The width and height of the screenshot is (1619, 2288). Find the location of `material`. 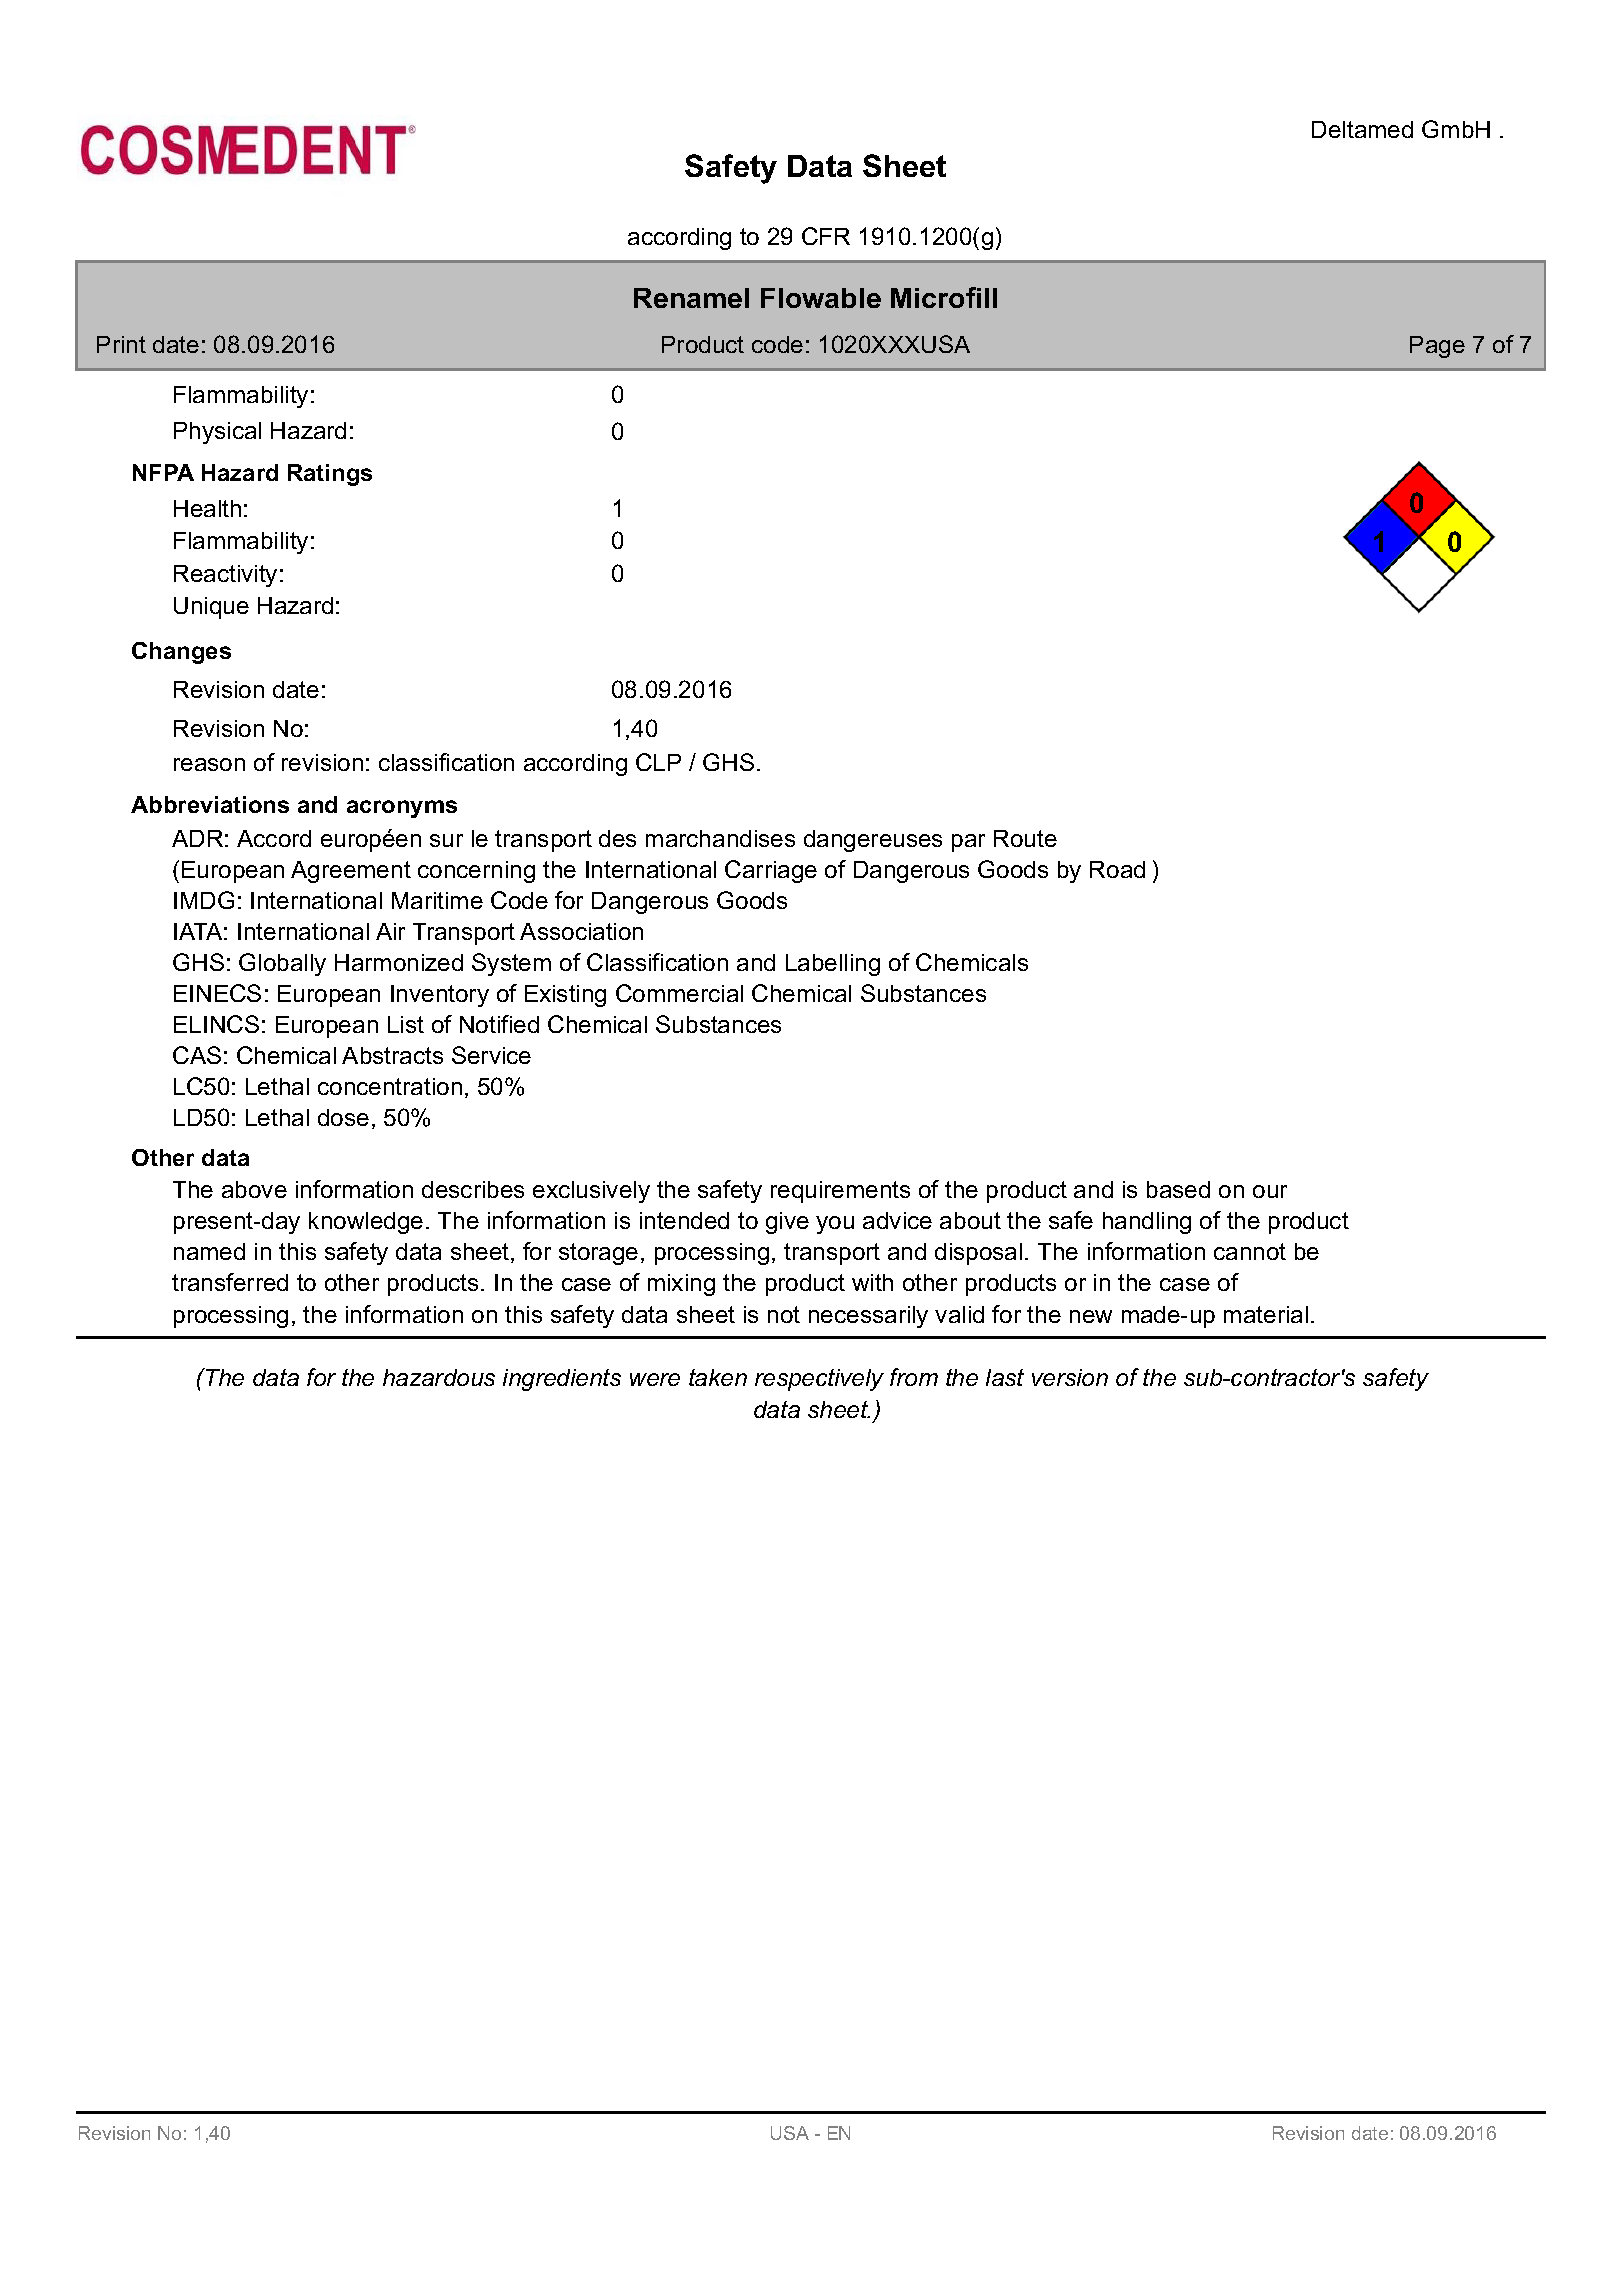

material is located at coordinates (1266, 1314).
